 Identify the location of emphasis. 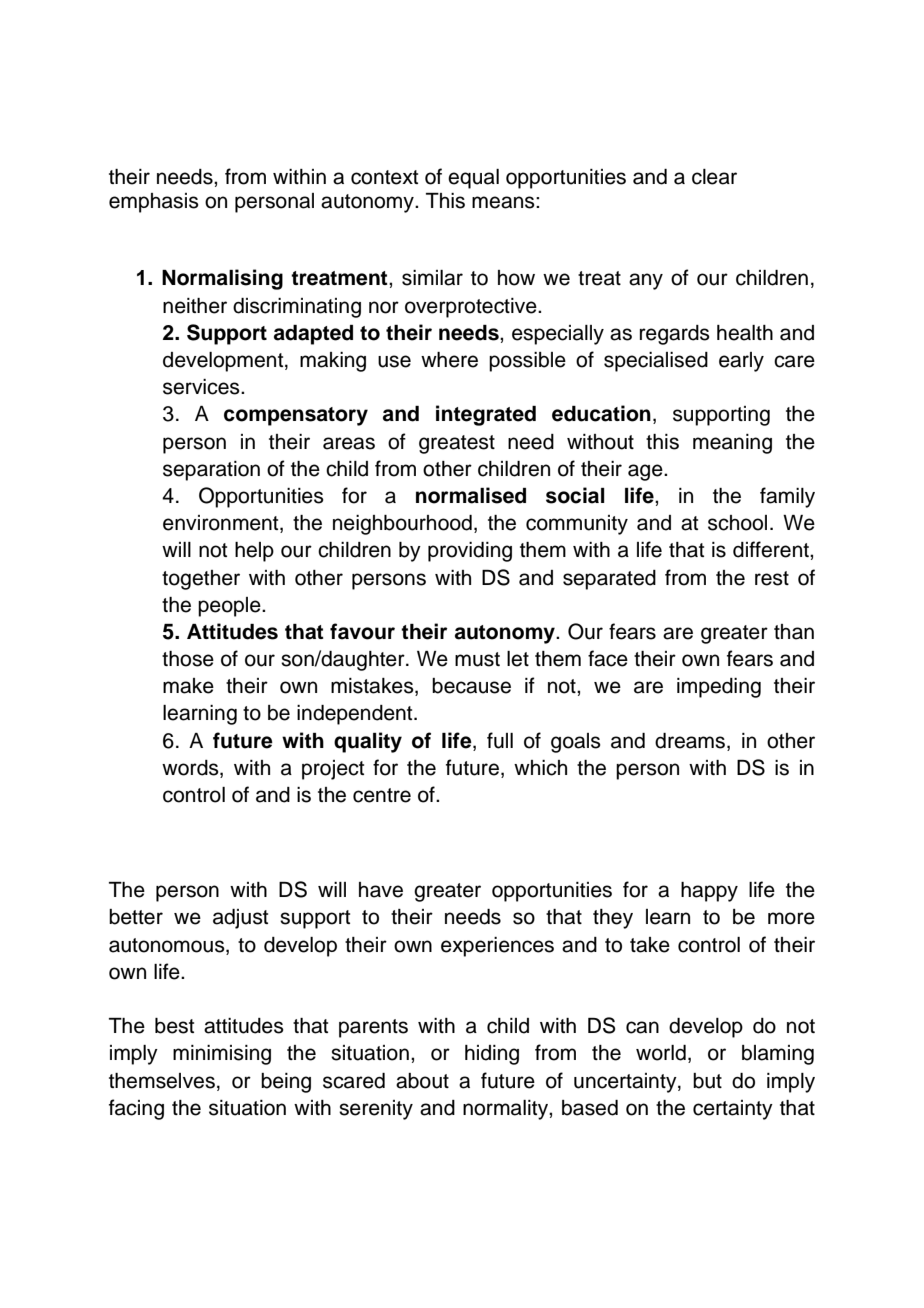
(154, 203).
